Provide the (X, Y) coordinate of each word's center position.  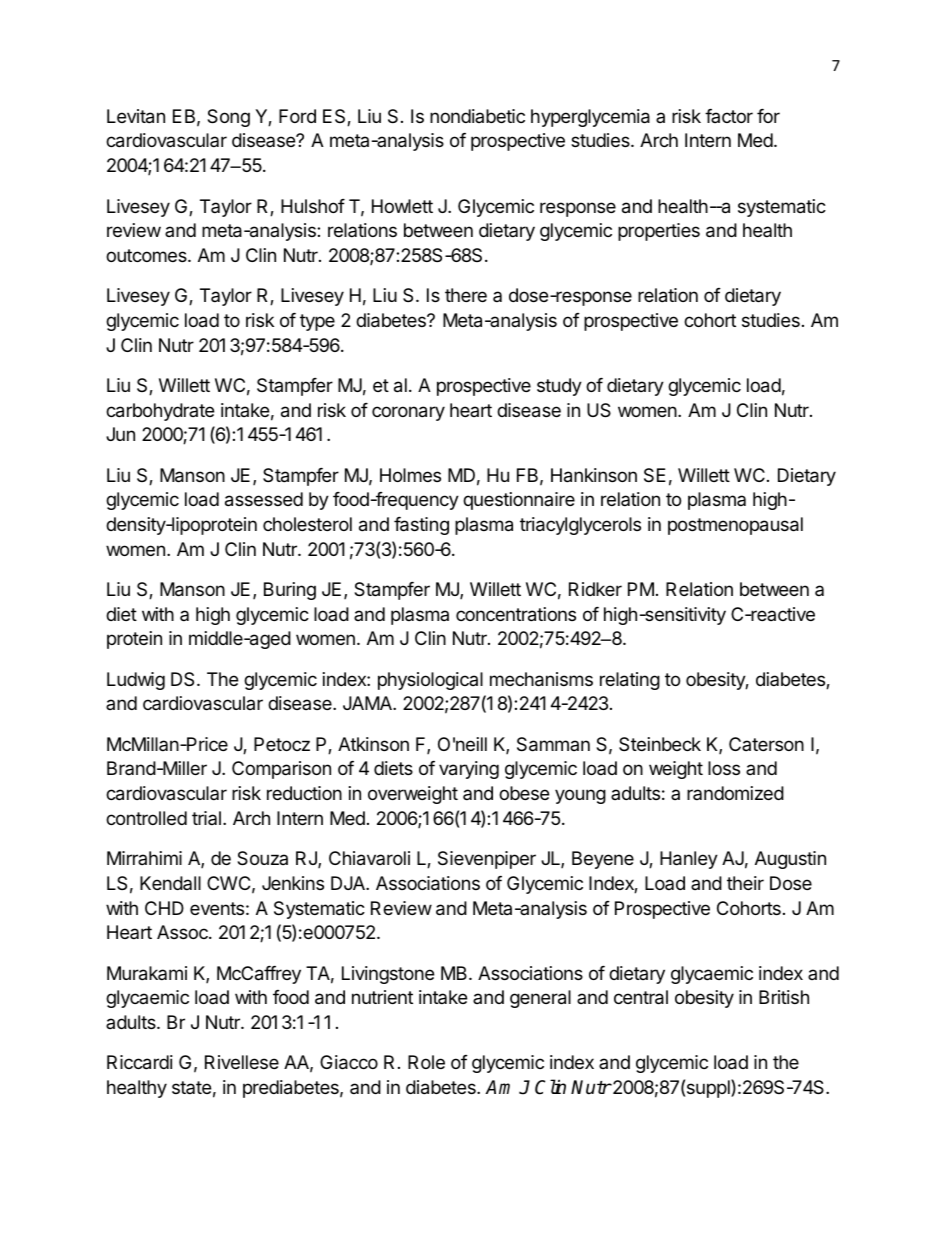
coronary (408, 413)
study (559, 387)
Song (228, 118)
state (191, 1087)
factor (729, 116)
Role (426, 1062)
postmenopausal (735, 526)
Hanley (689, 860)
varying (469, 770)
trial (206, 818)
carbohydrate (160, 412)
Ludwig (136, 681)
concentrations (516, 614)
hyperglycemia (590, 118)
